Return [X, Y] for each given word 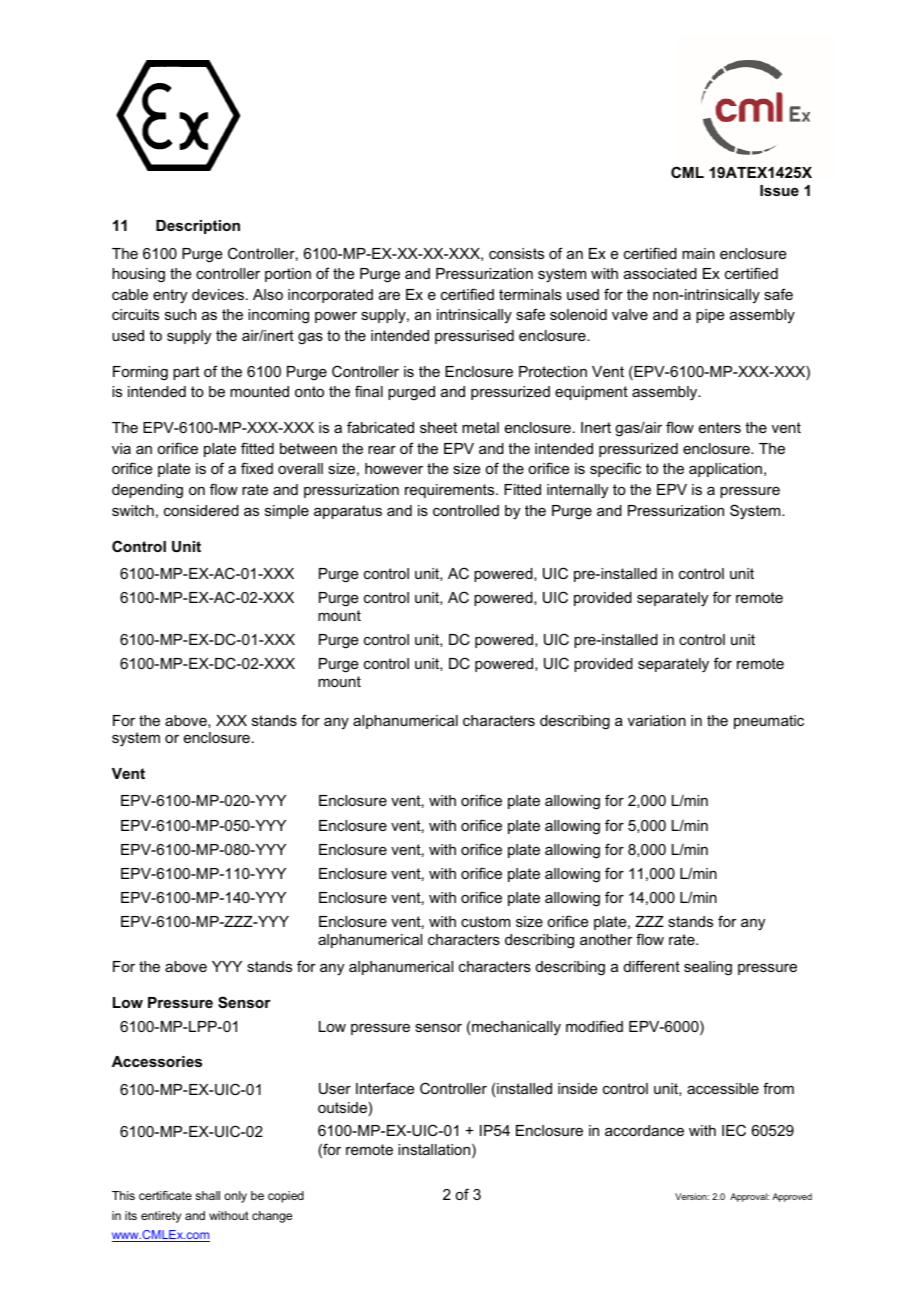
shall [207, 1195]
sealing [708, 968]
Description [198, 227]
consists [516, 253]
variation [657, 720]
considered [201, 510]
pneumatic [769, 722]
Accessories [157, 1061]
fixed [257, 468]
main [698, 253]
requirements [451, 491]
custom [485, 921]
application [725, 470]
